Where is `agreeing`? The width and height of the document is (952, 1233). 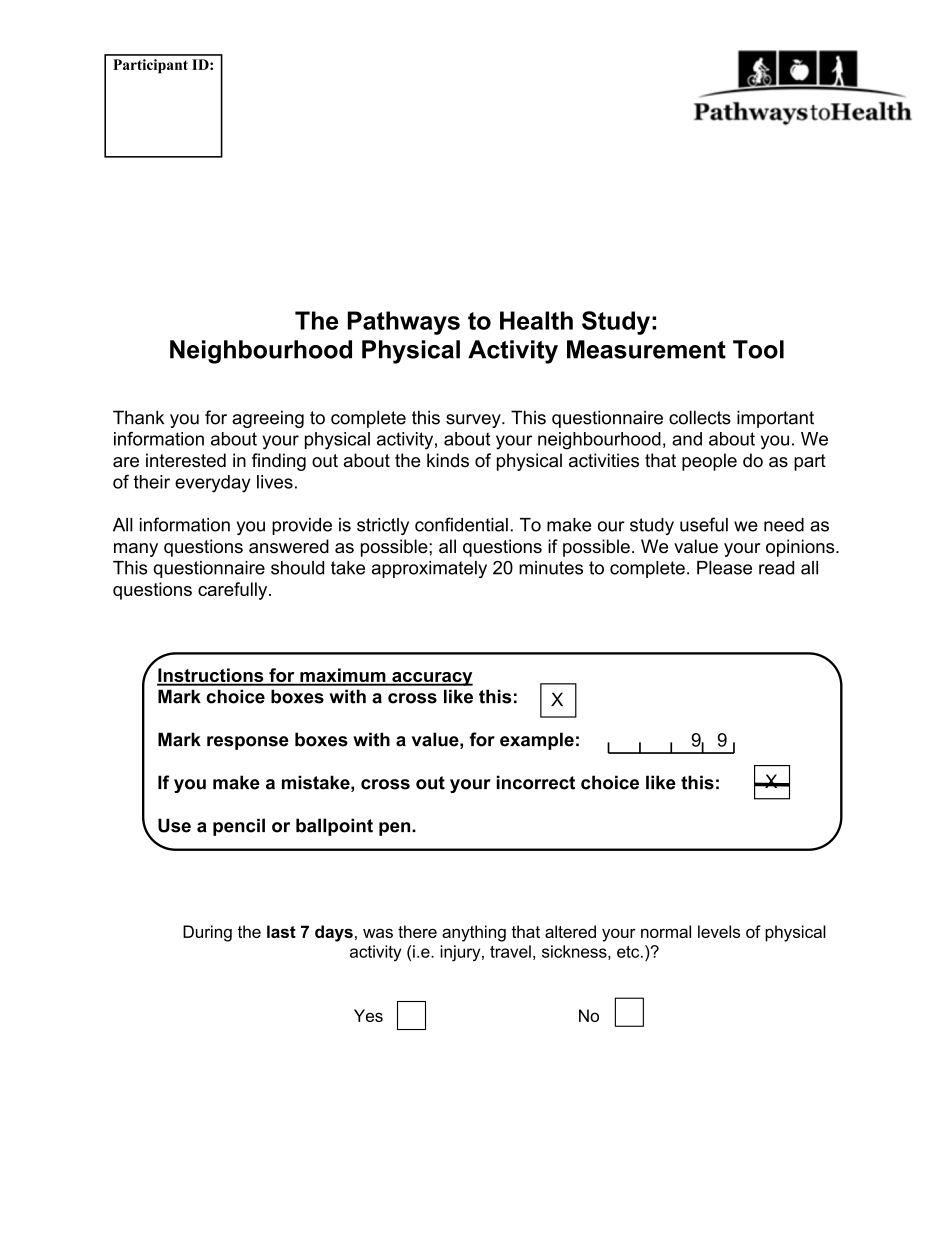 agreeing is located at coordinates (268, 419).
